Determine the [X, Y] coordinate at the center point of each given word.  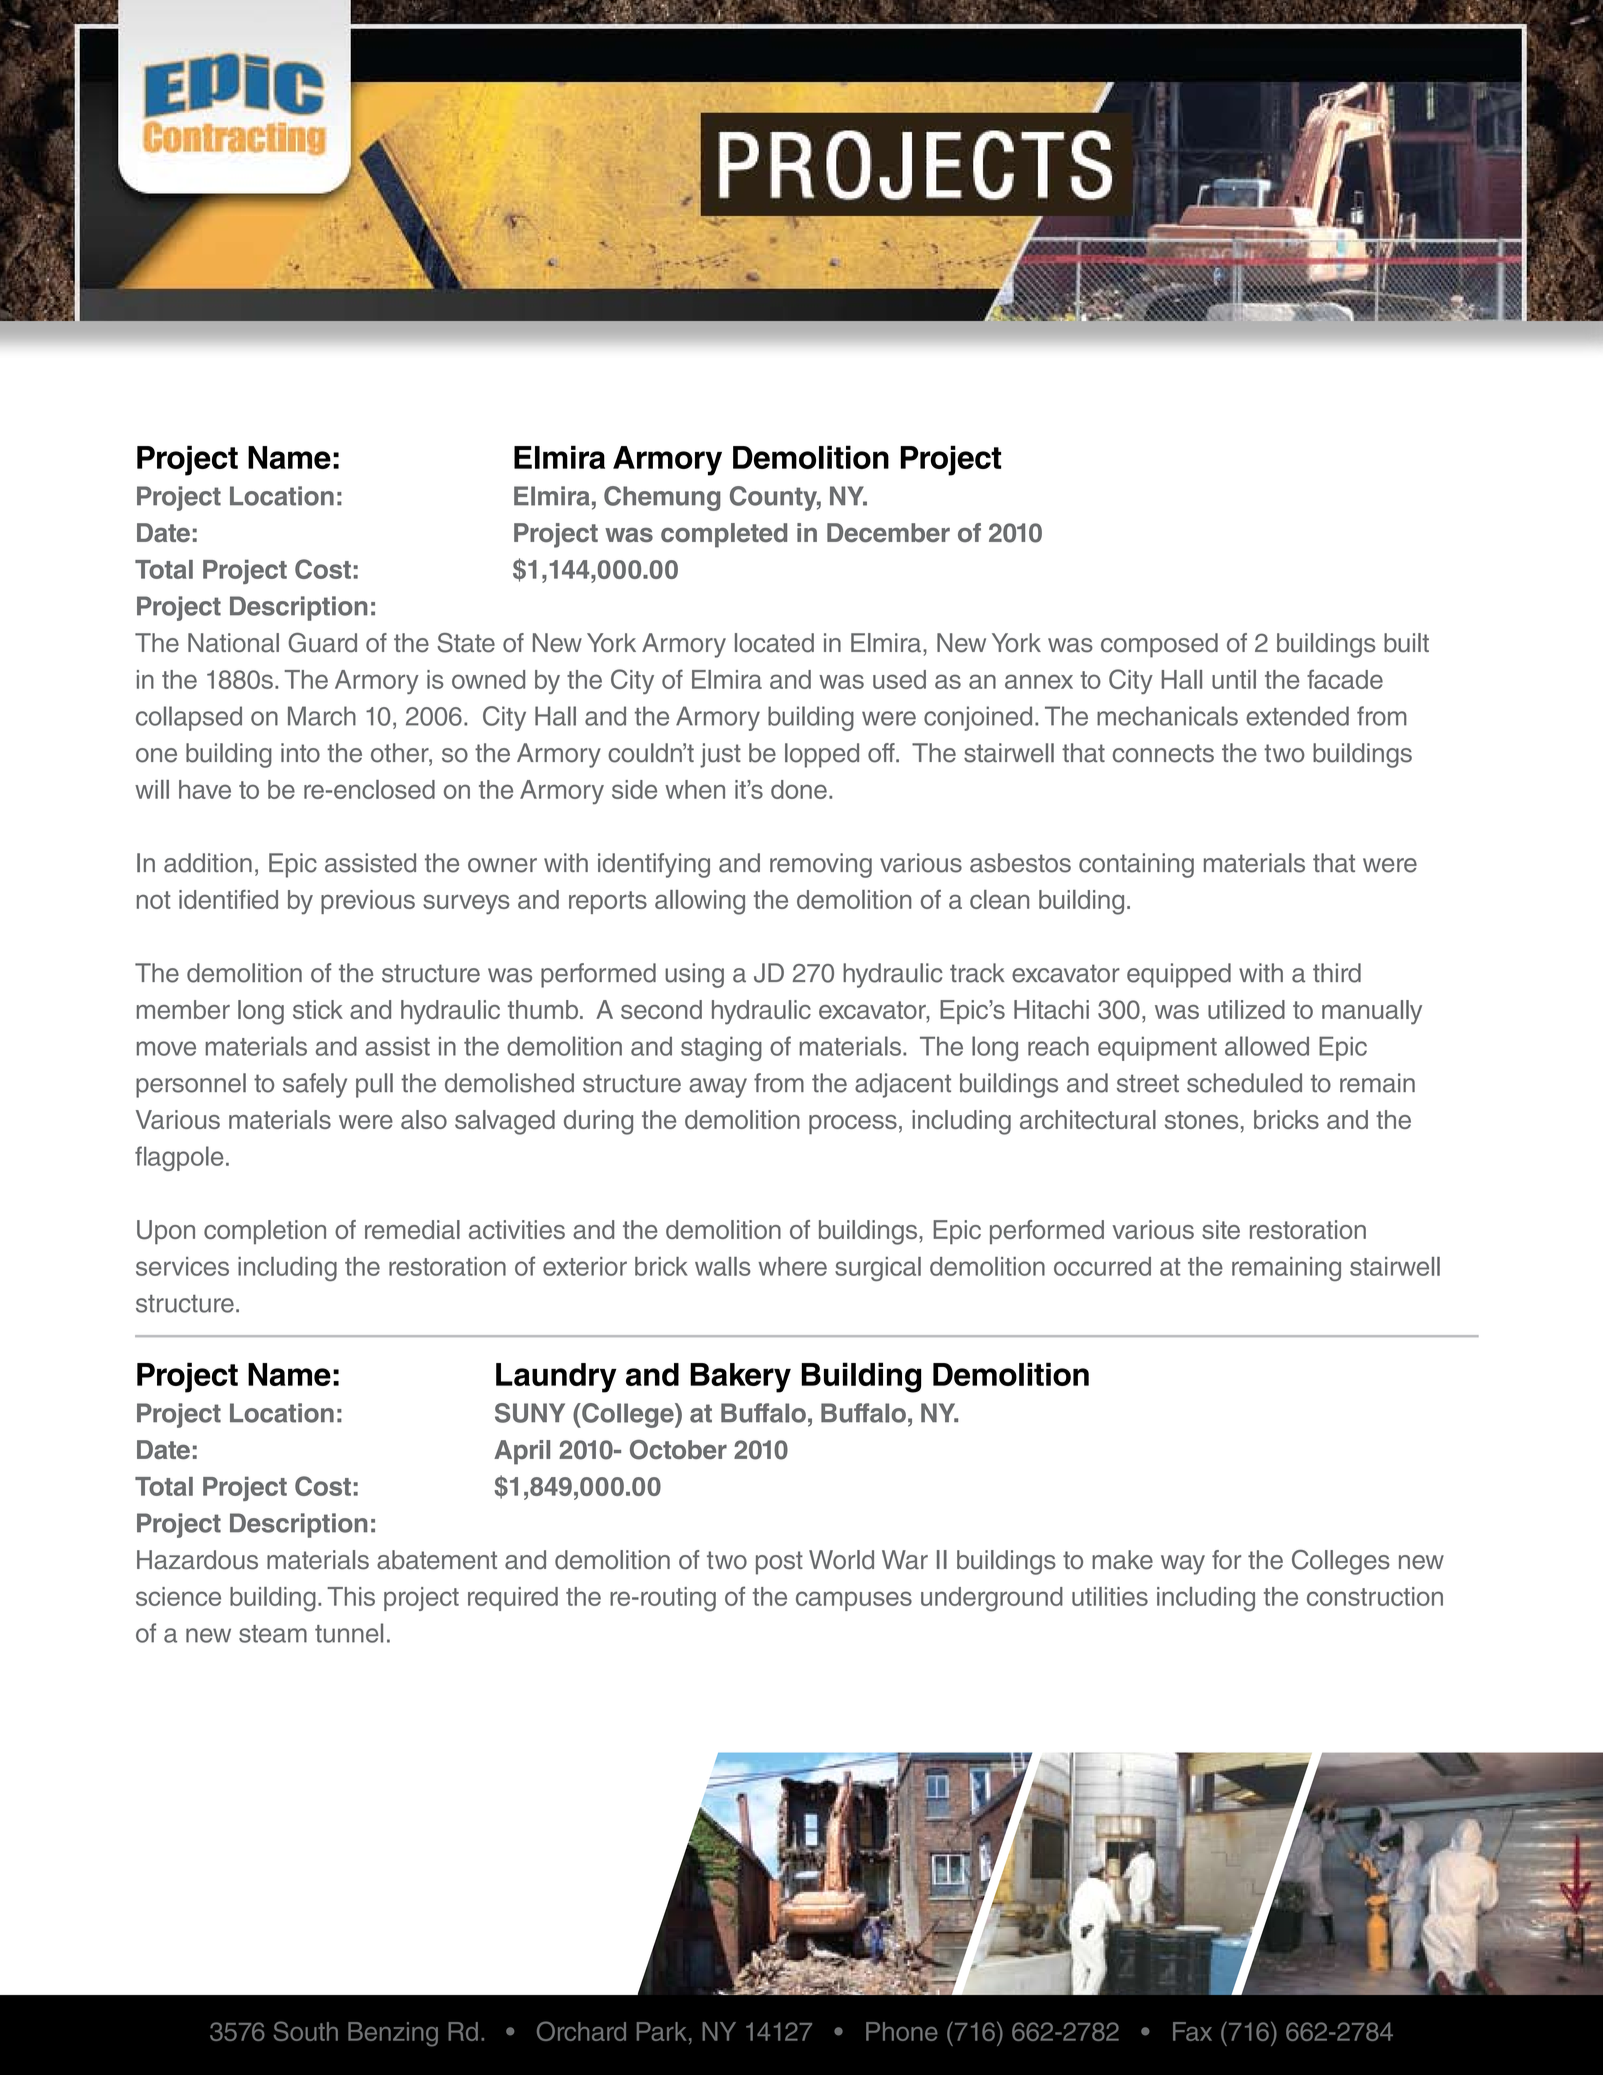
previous [368, 902]
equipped [1179, 975]
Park [662, 2031]
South [305, 2031]
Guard [322, 643]
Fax [1192, 2031]
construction [1375, 1596]
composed [1159, 645]
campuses [854, 1601]
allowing [700, 902]
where [792, 1266]
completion [265, 1232]
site [1221, 1229]
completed [724, 535]
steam [273, 1634]
